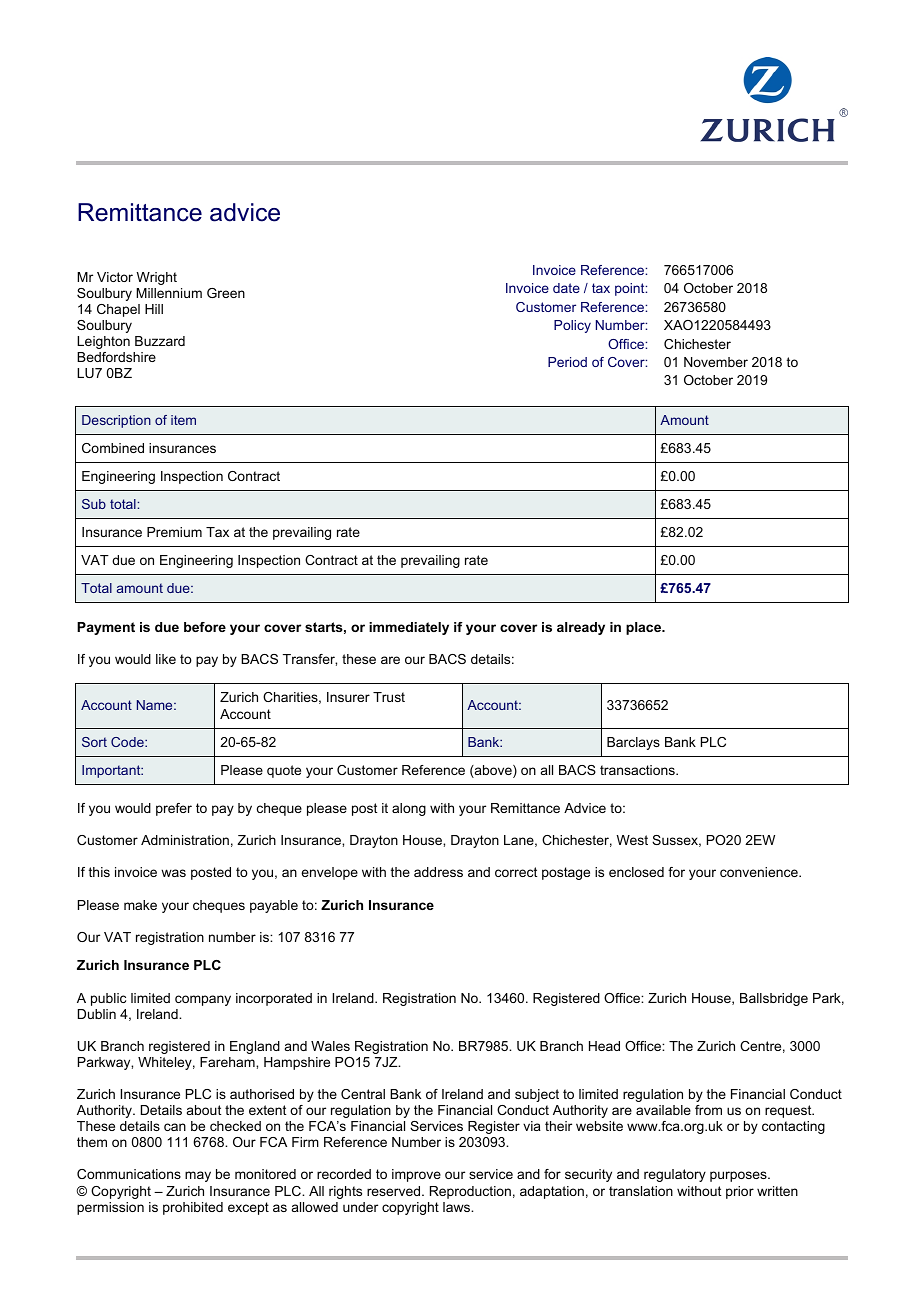 The width and height of the screenshot is (924, 1308). Describe the element at coordinates (169, 293) in the screenshot. I see `Millennium` at that location.
